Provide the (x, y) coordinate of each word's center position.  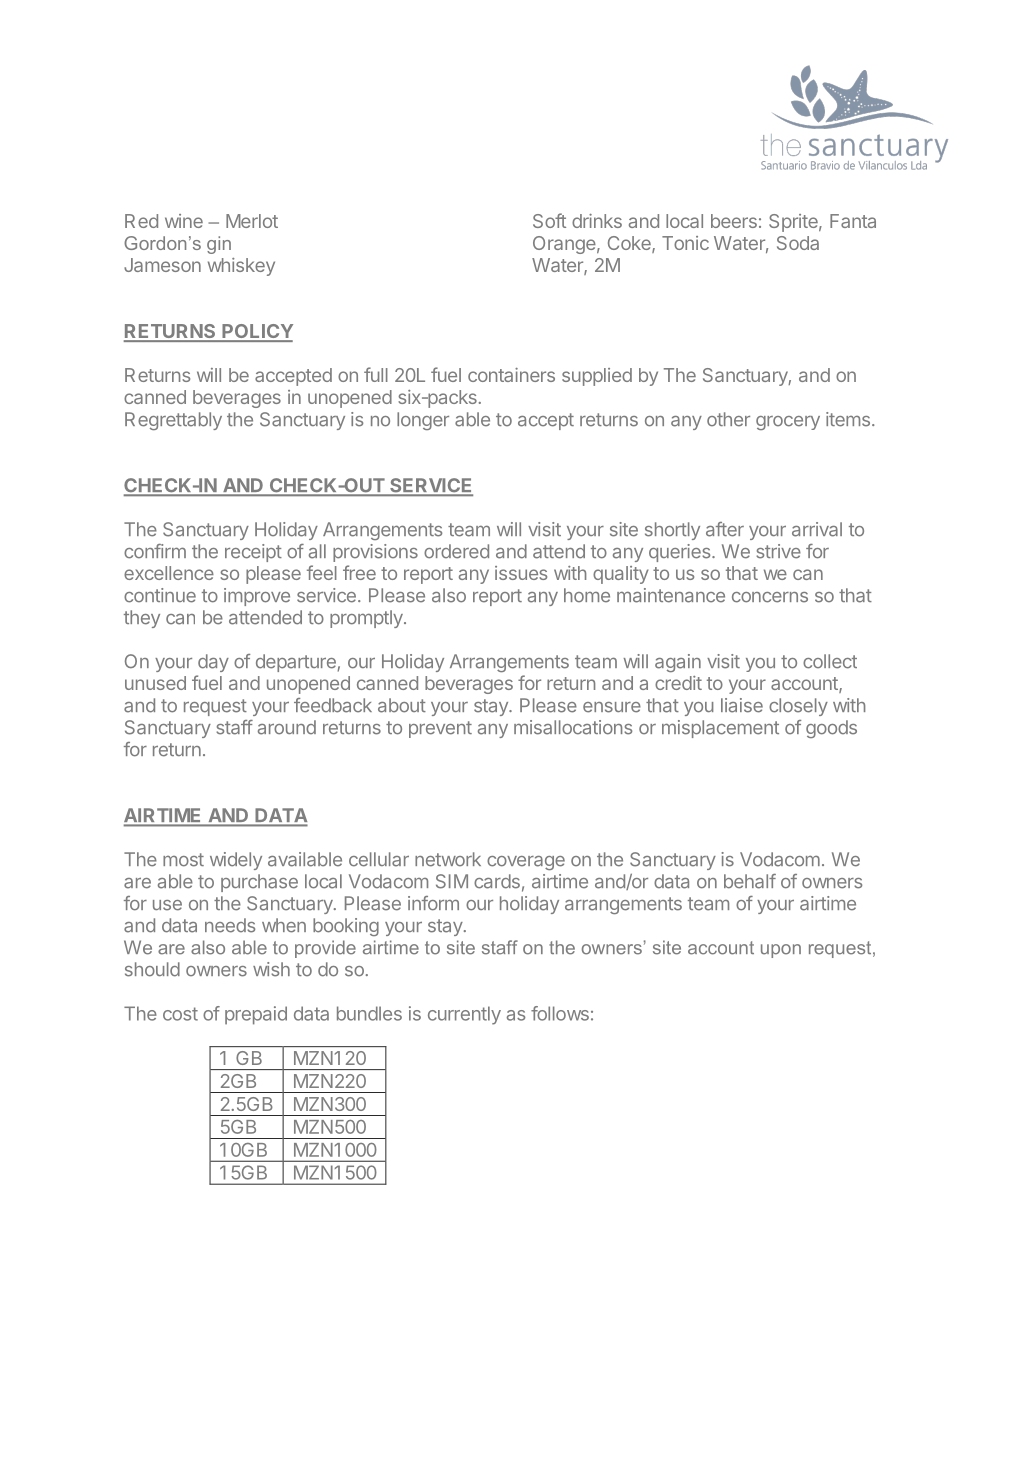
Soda (798, 243)
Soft (549, 220)
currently (464, 1015)
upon (781, 951)
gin (219, 245)
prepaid (256, 1015)
